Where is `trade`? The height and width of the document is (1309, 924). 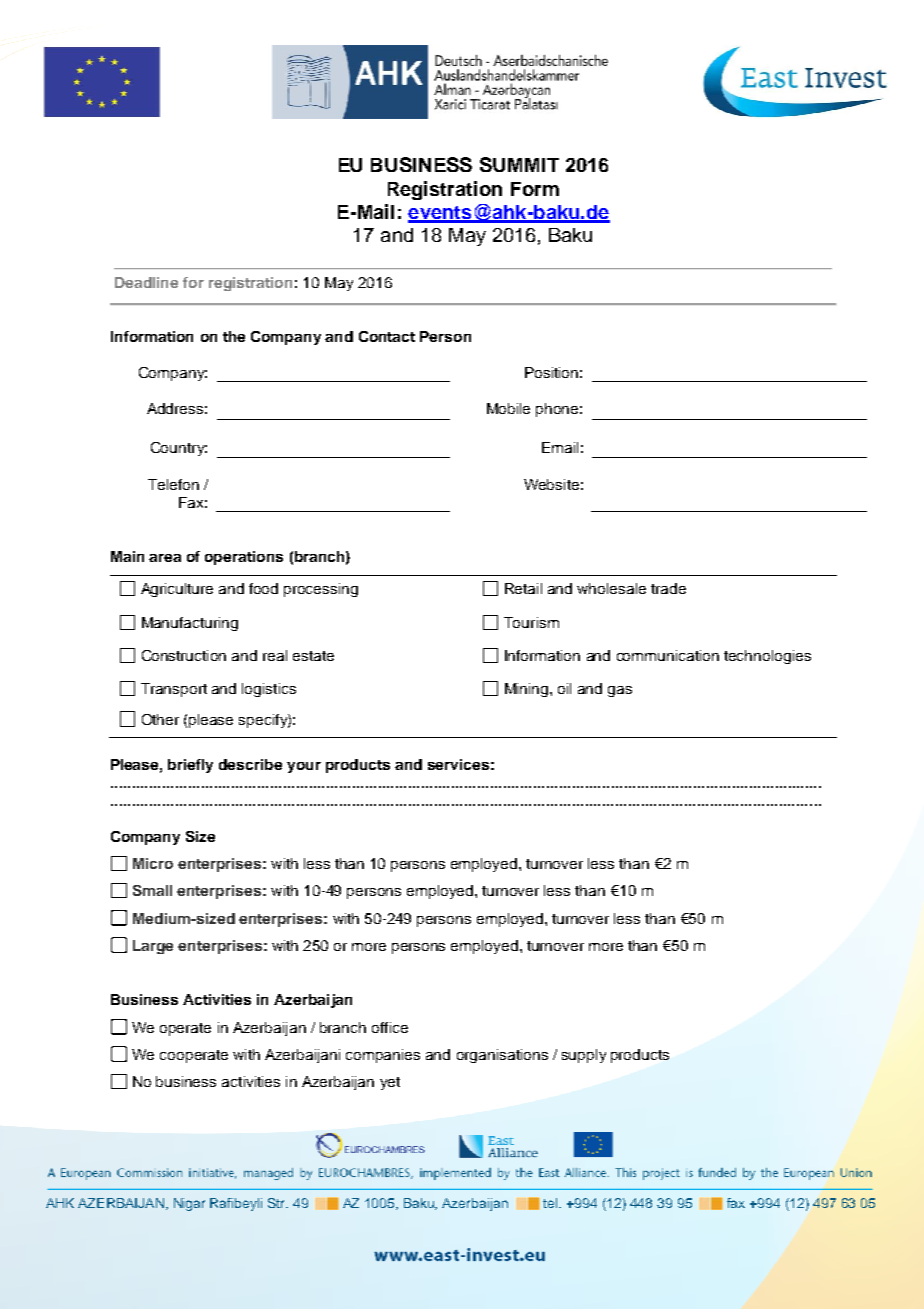 trade is located at coordinates (668, 588).
